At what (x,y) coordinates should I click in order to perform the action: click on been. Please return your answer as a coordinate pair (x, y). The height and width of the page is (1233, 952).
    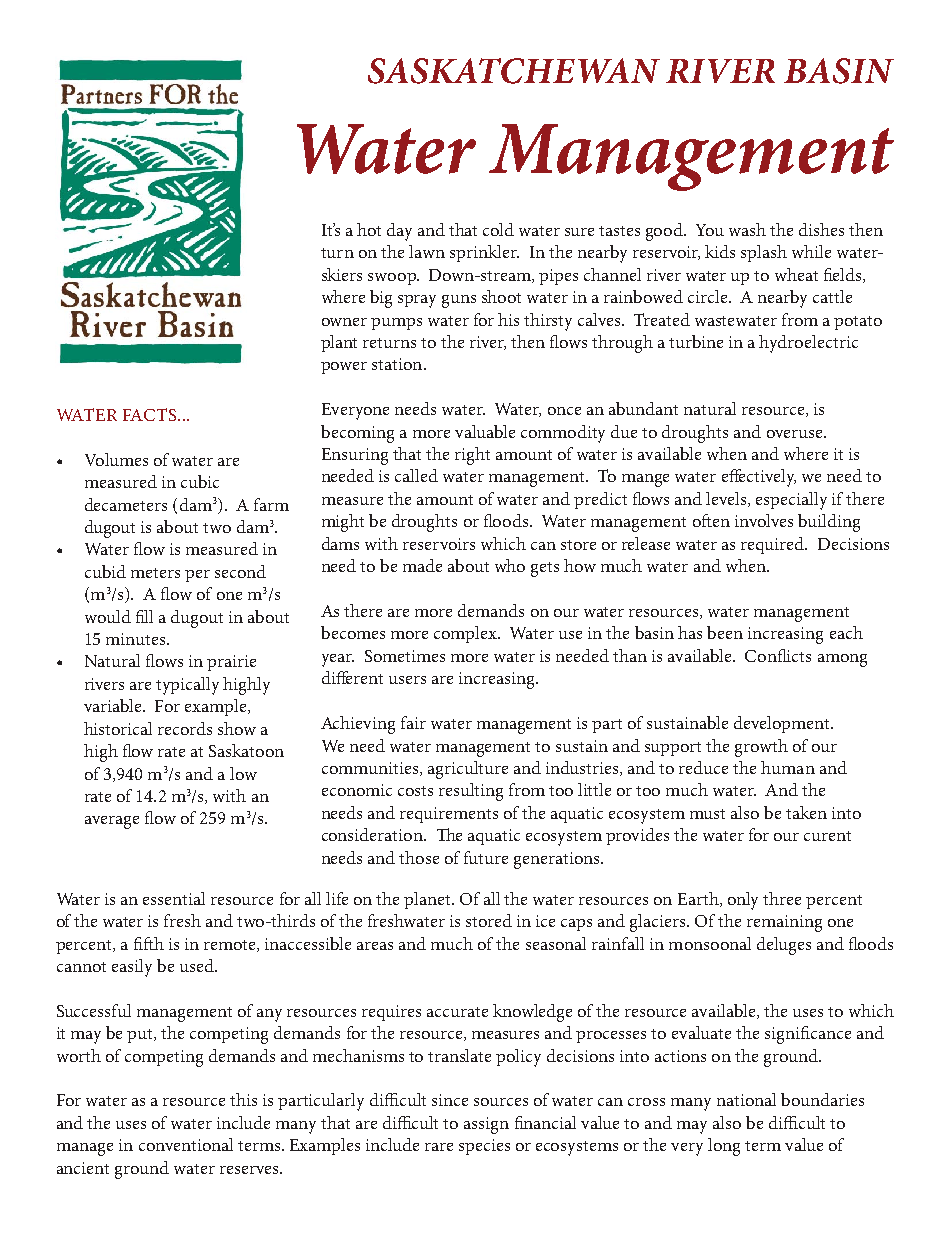
    Looking at the image, I should click on (725, 632).
